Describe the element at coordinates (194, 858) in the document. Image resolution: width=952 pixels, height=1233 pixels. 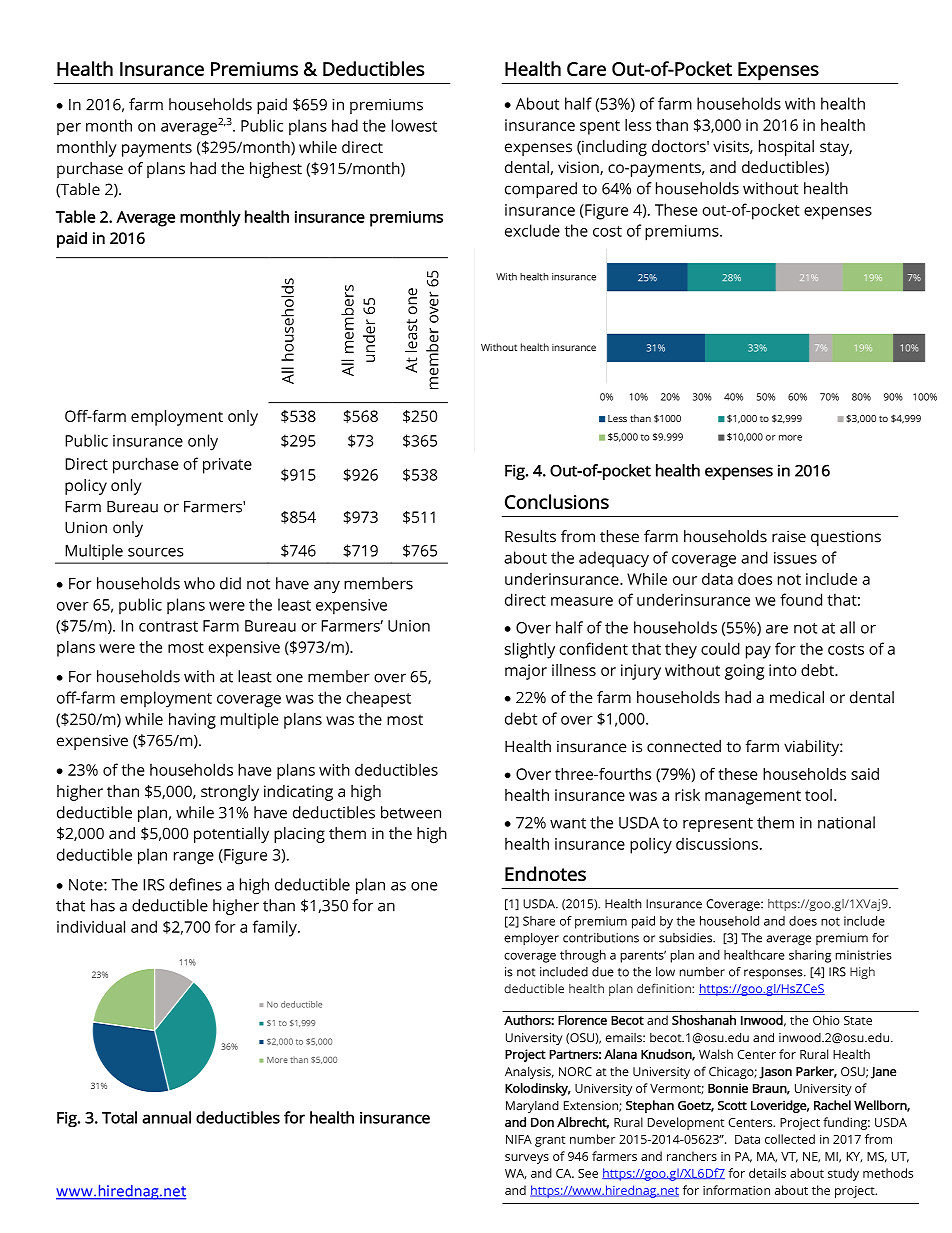
I see `range` at that location.
